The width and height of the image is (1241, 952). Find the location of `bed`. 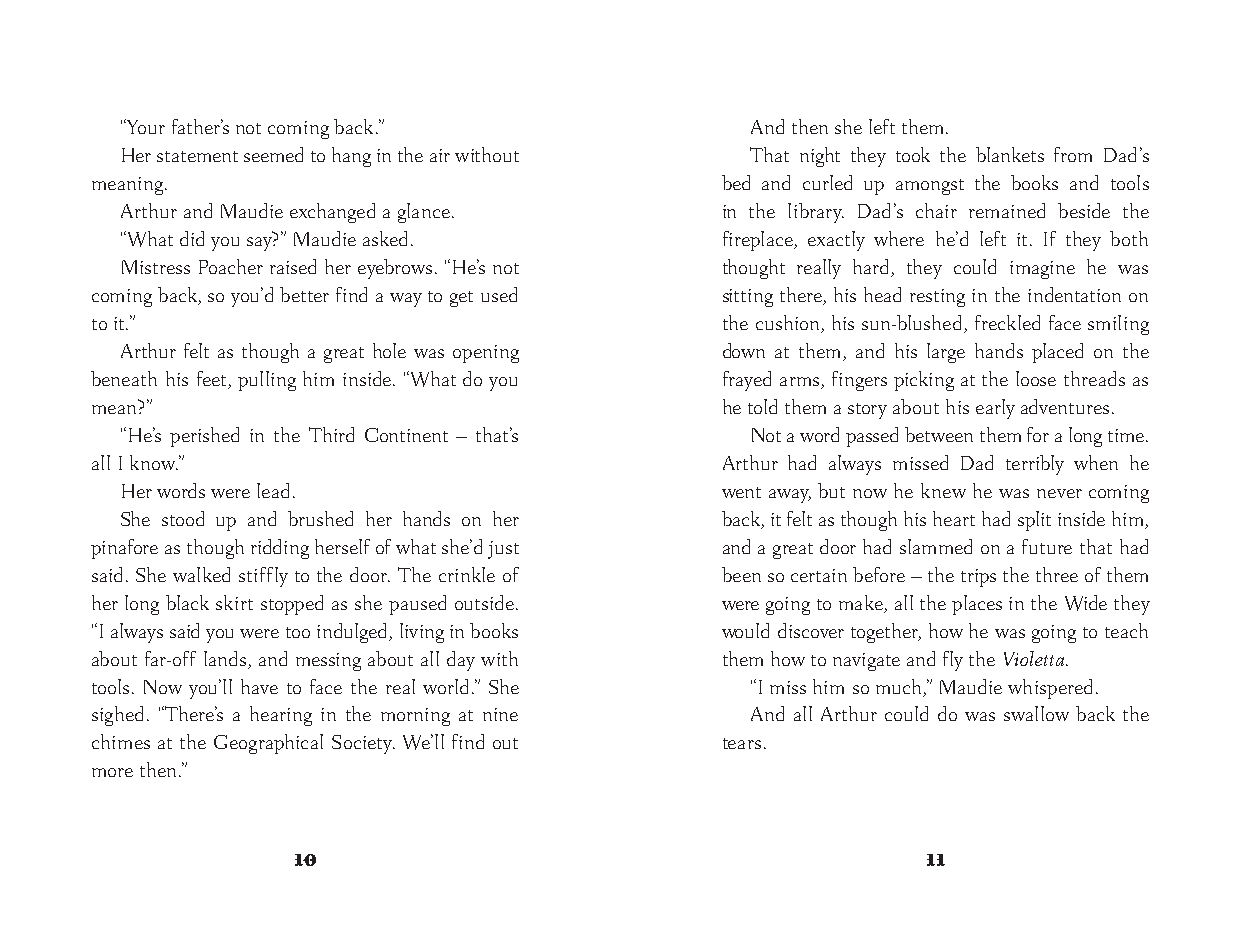

bed is located at coordinates (736, 182).
